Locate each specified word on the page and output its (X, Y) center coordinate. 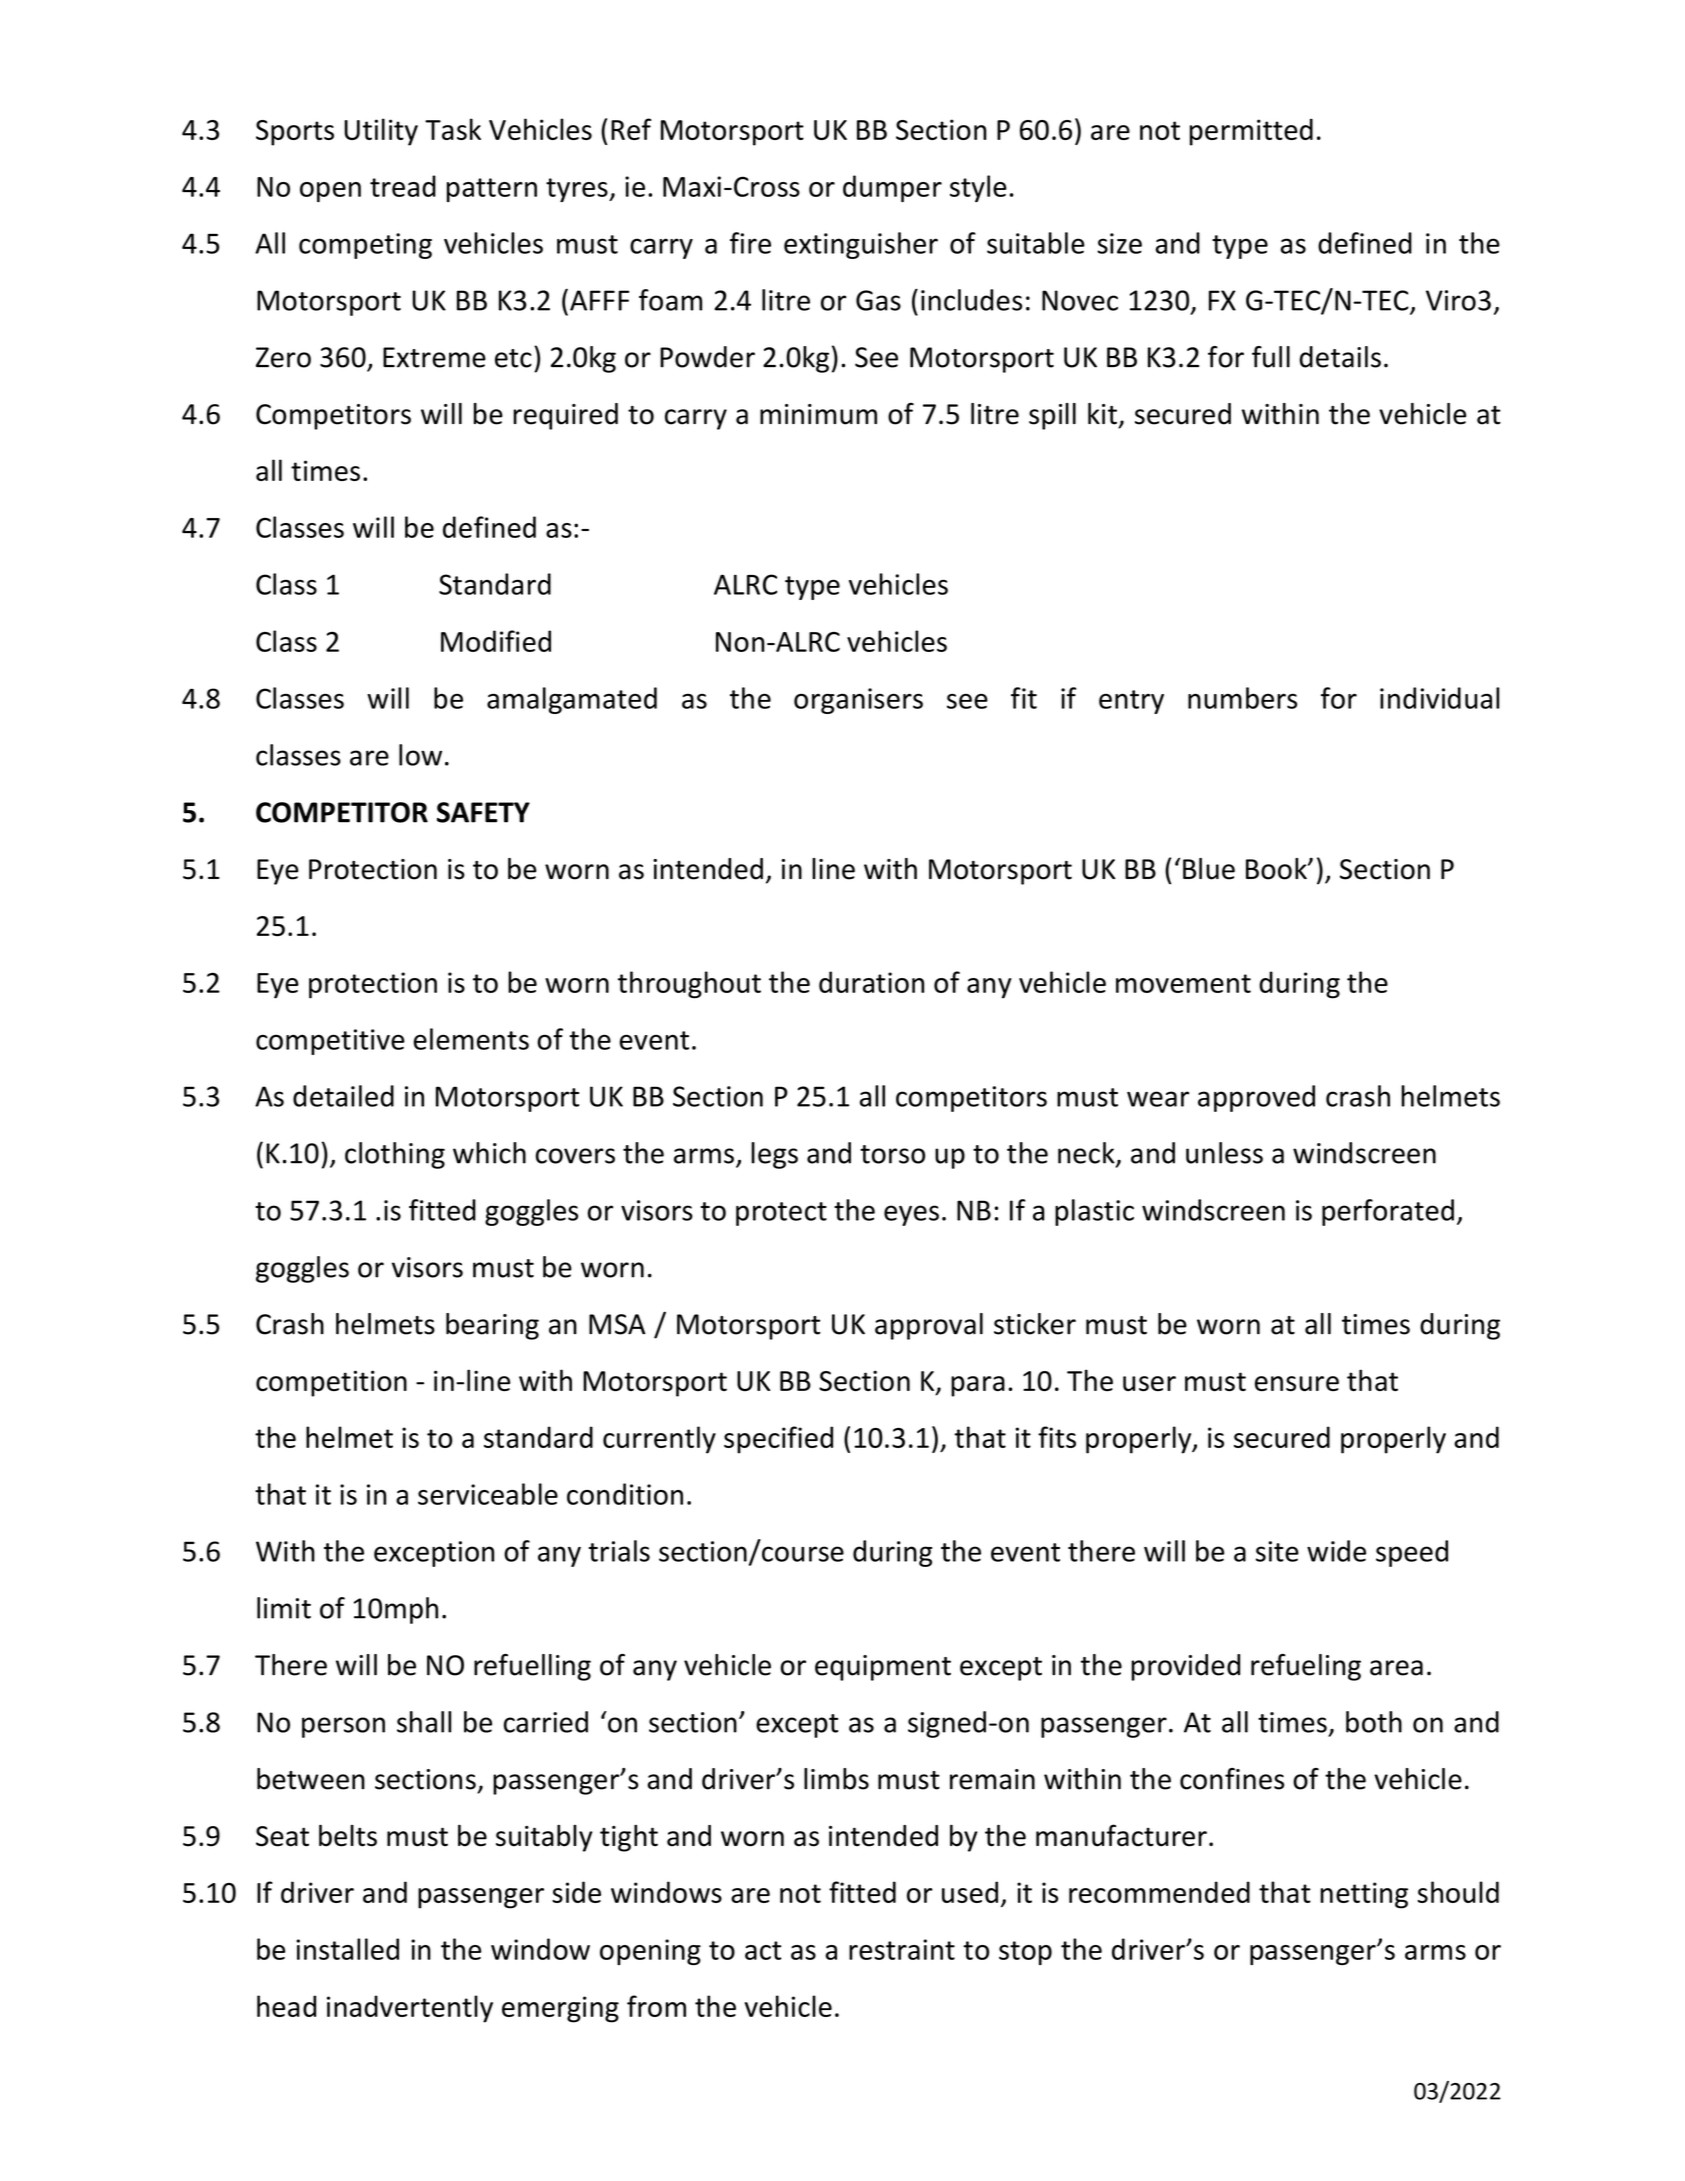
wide (1336, 1551)
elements (471, 1039)
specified (778, 1440)
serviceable (488, 1494)
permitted (1251, 132)
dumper (892, 188)
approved (1256, 1098)
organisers (858, 701)
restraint (902, 1949)
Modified (496, 641)
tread (403, 186)
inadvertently (410, 2009)
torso (892, 1154)
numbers (1242, 698)
